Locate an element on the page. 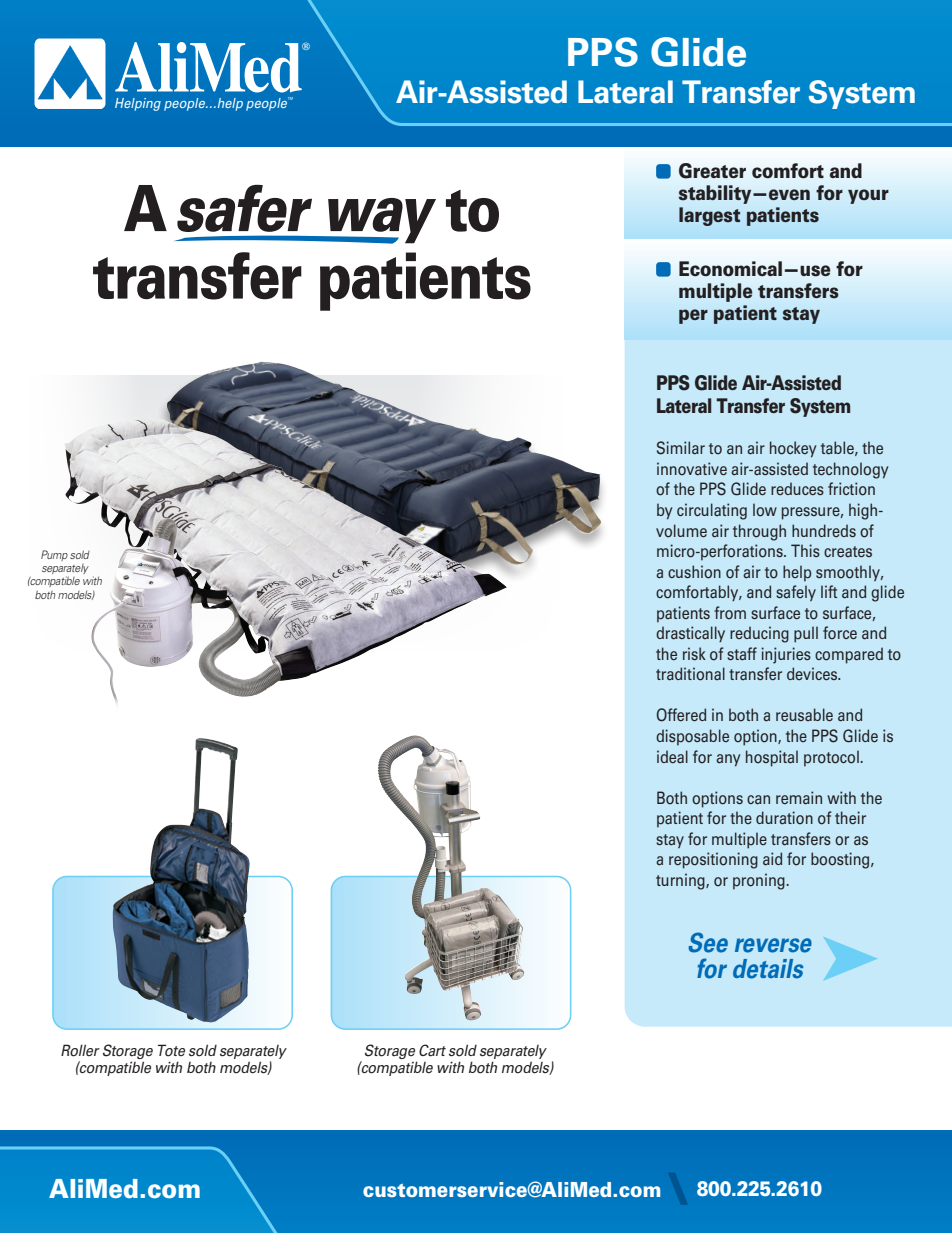 The width and height of the document is (952, 1233). Tote is located at coordinates (171, 1050).
